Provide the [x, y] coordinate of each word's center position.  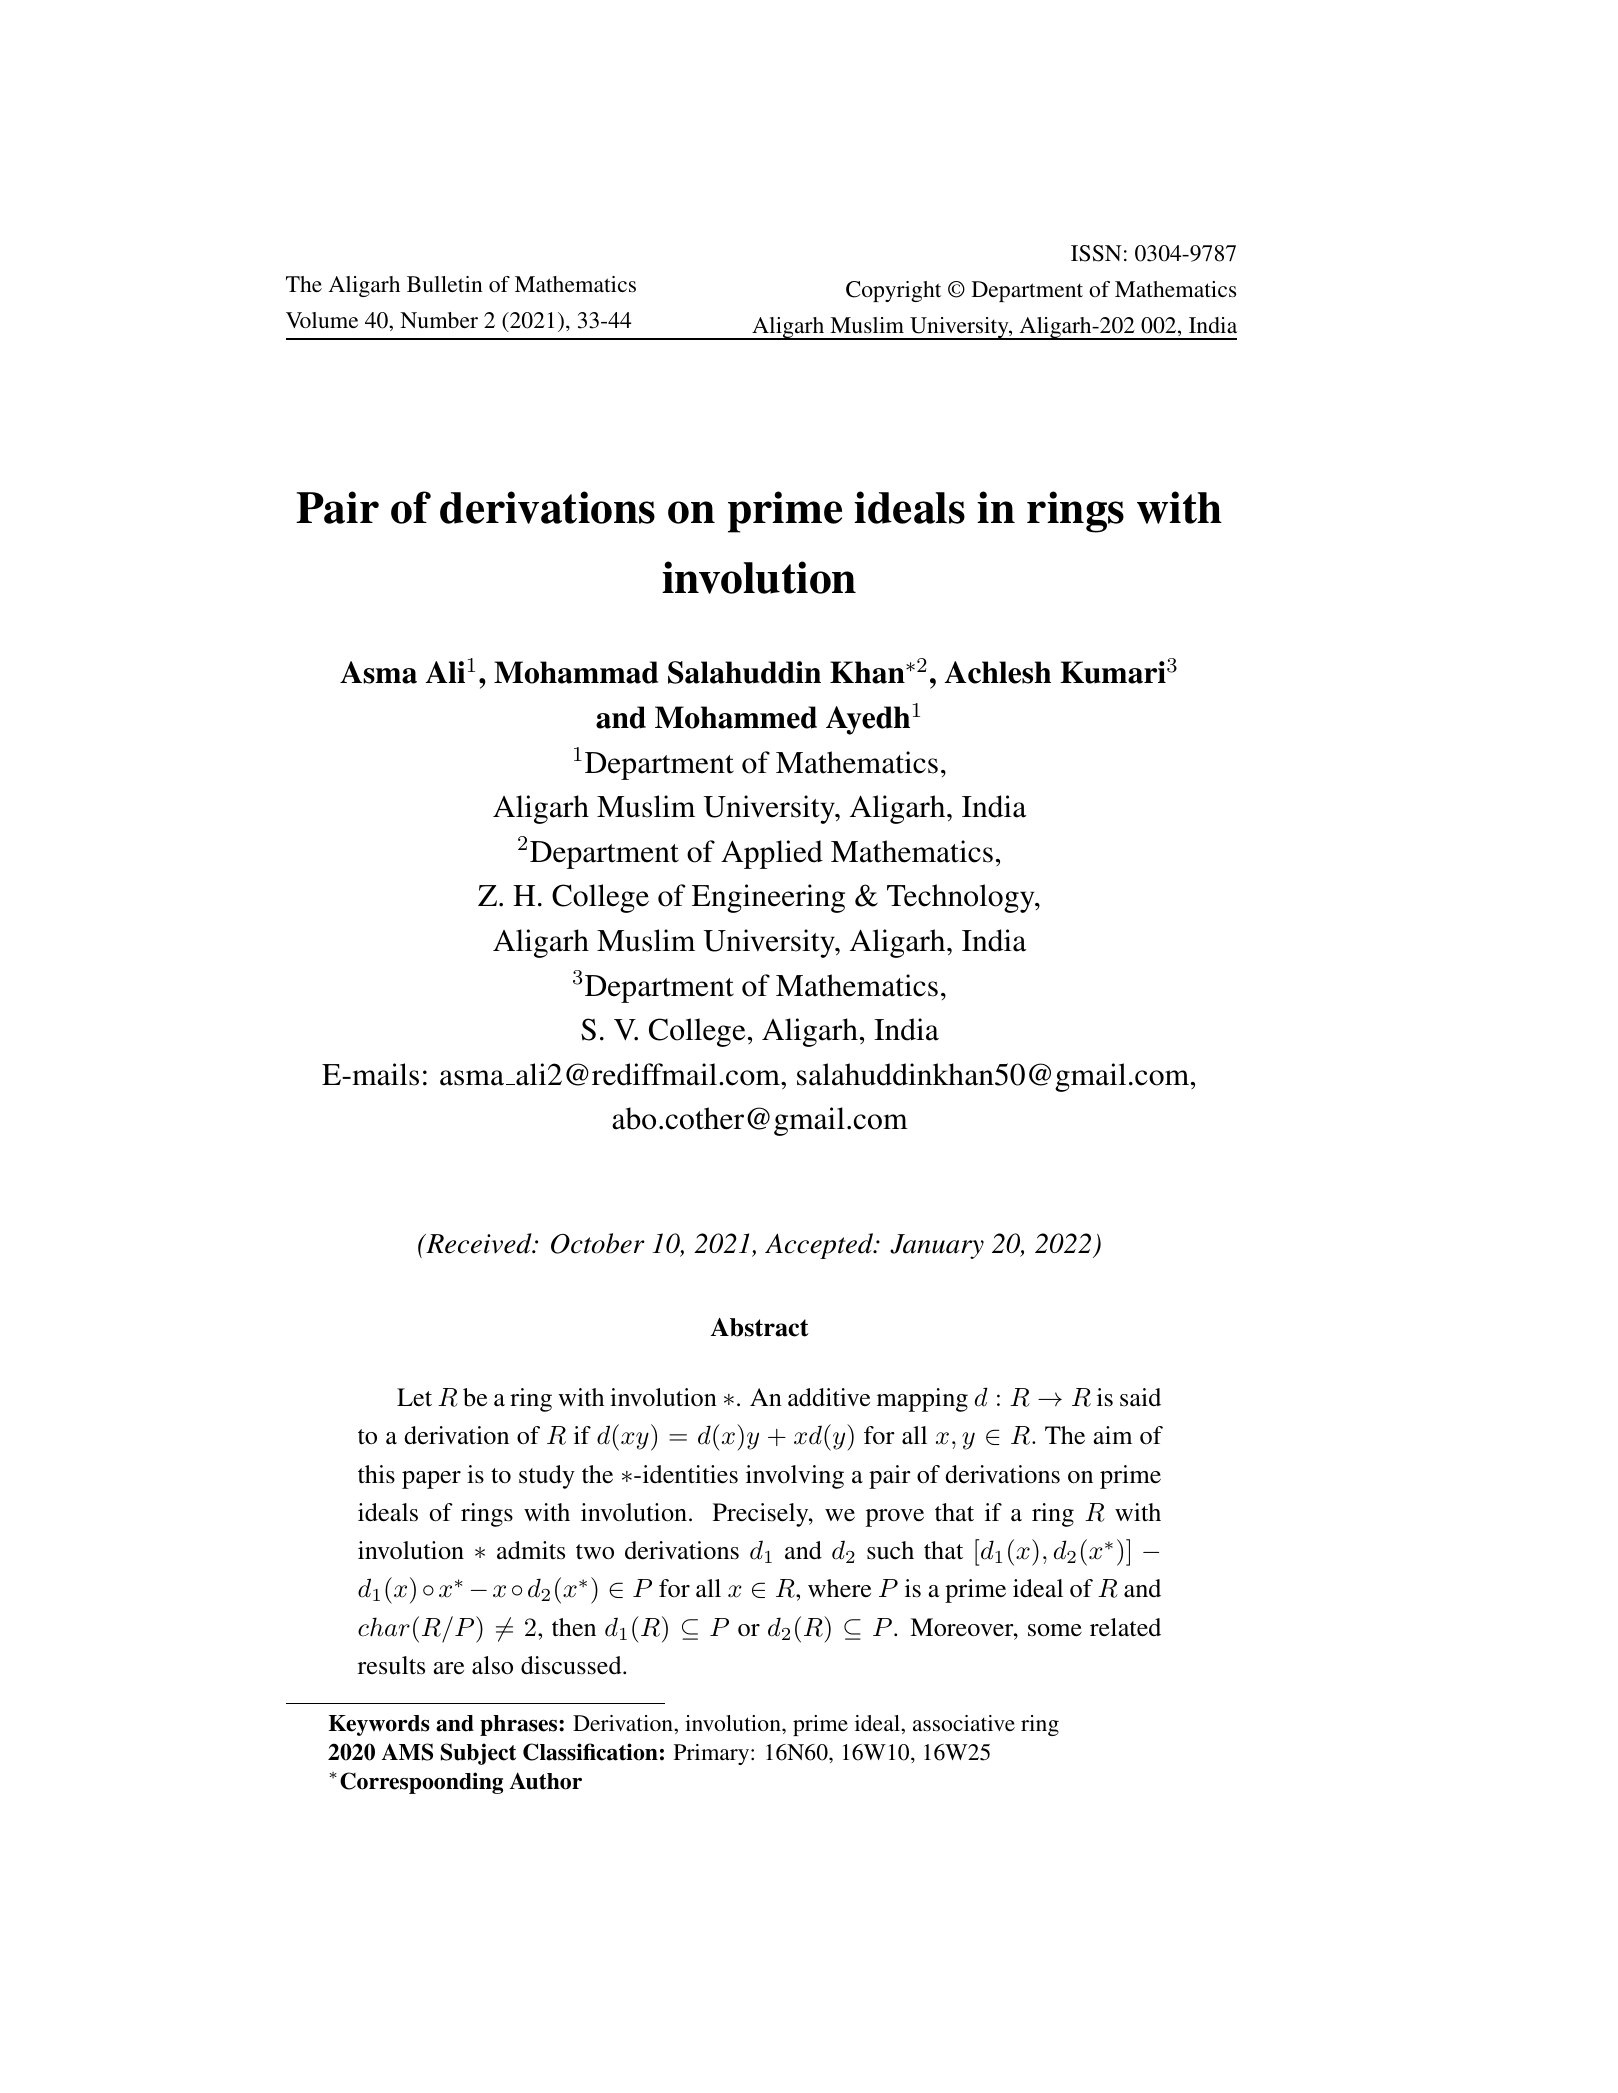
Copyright [893, 291]
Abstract [760, 1327]
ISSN [1096, 253]
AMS [407, 1752]
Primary [713, 1754]
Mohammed [736, 717]
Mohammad [576, 672]
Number [439, 320]
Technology [962, 898]
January [937, 1246]
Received [479, 1243]
